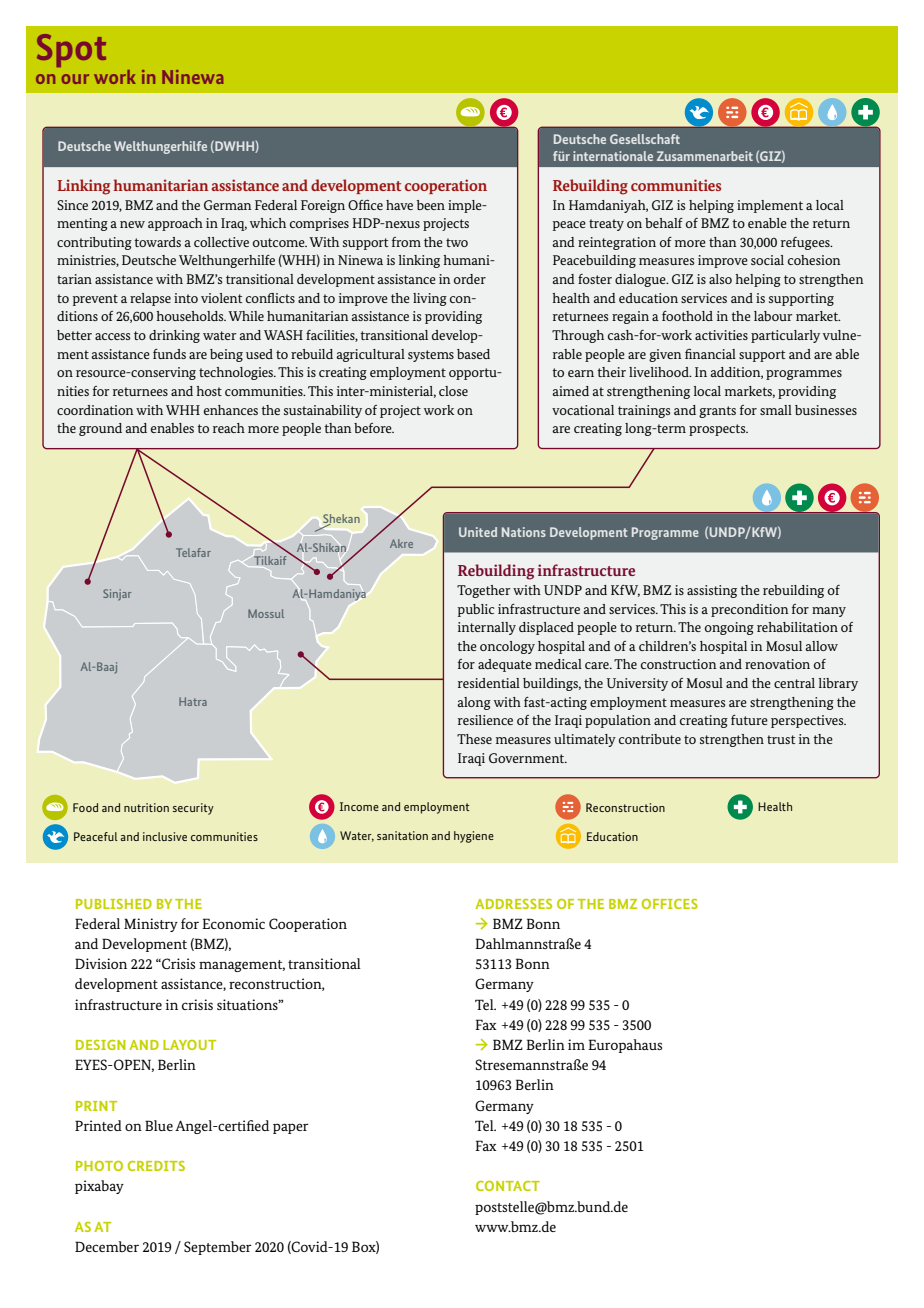 The image size is (924, 1308). What do you see at coordinates (71, 50) in the document?
I see `Spot` at bounding box center [71, 50].
